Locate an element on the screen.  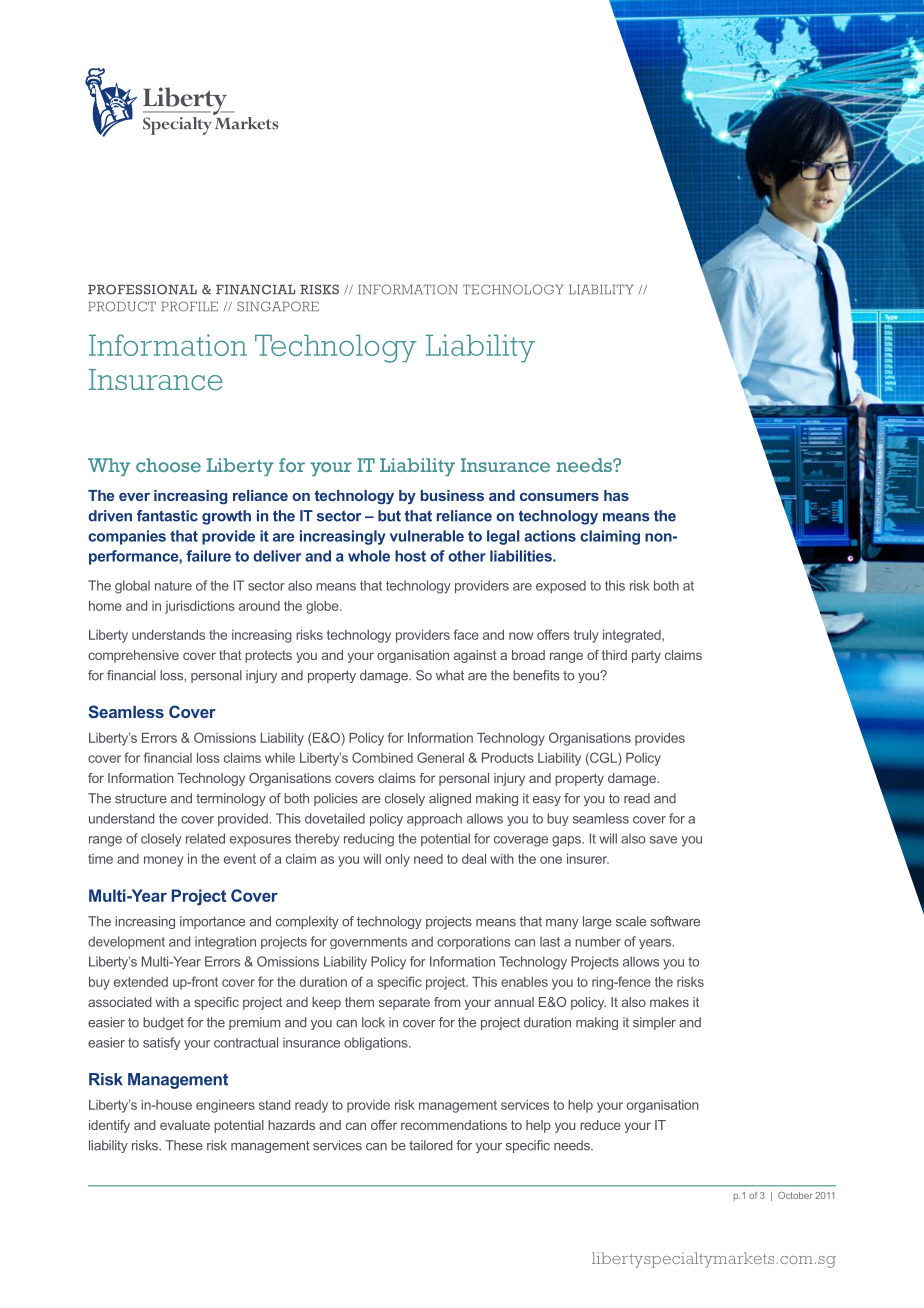
PROFILE is located at coordinates (189, 306).
